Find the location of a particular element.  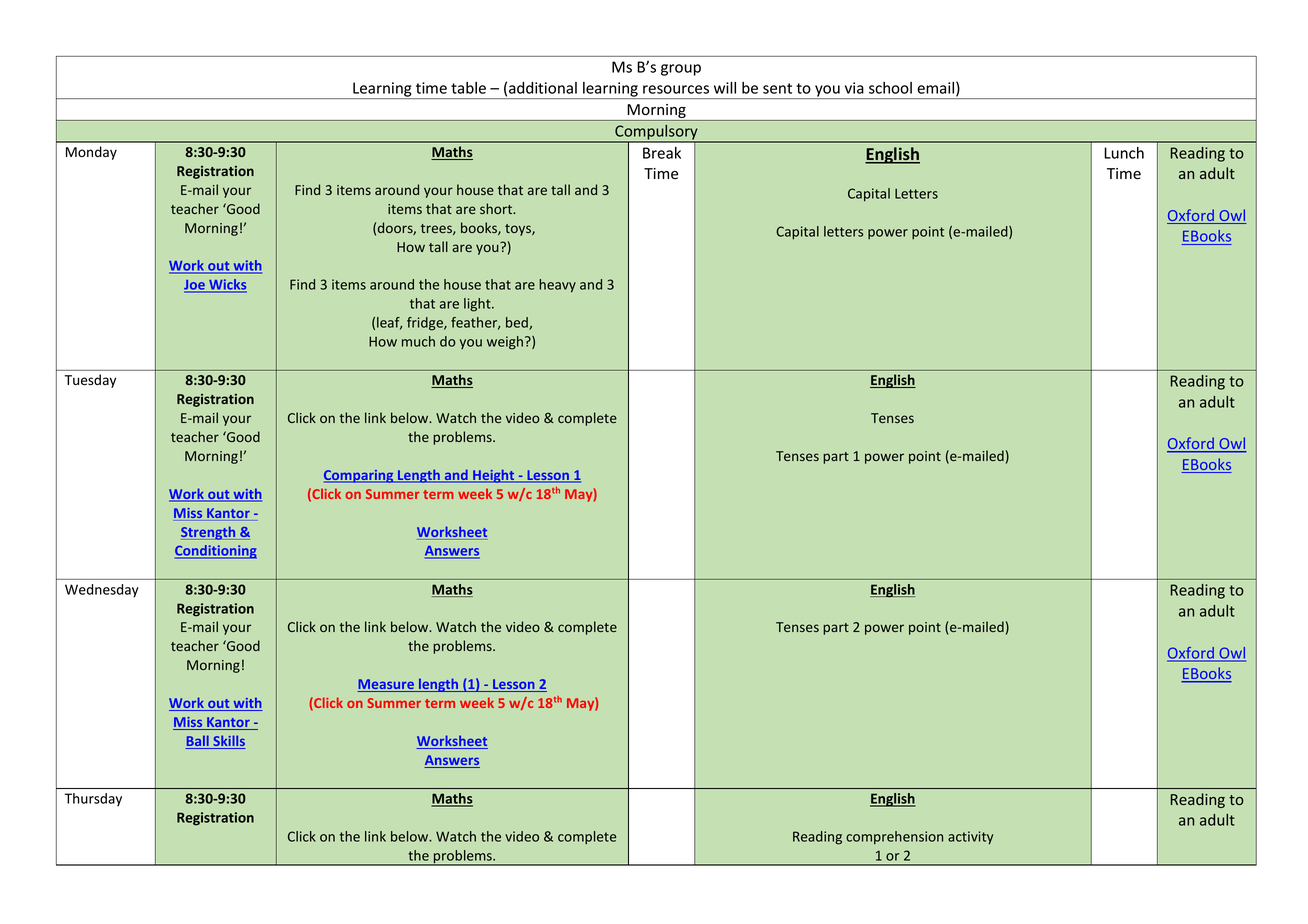

Height is located at coordinates (494, 476).
